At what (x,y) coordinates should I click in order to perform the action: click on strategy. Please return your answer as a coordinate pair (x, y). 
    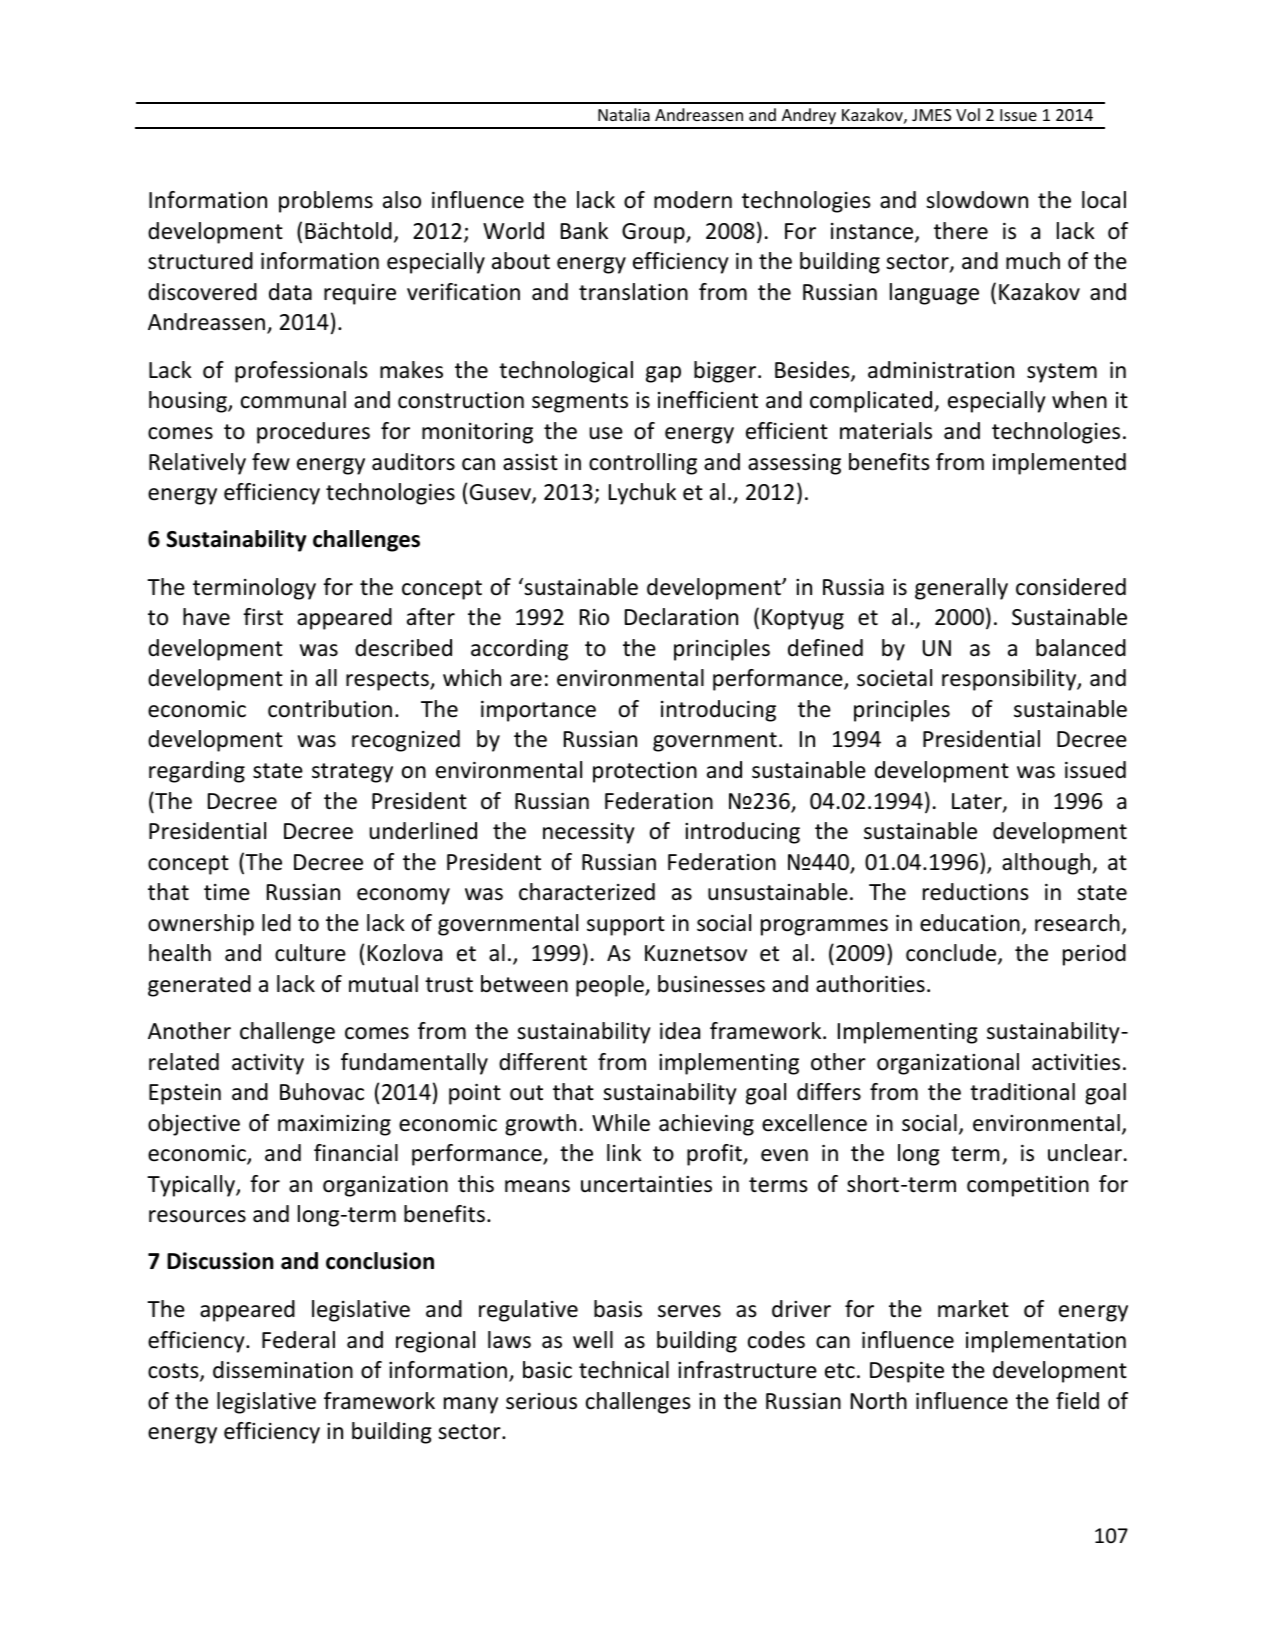
    Looking at the image, I should click on (352, 773).
